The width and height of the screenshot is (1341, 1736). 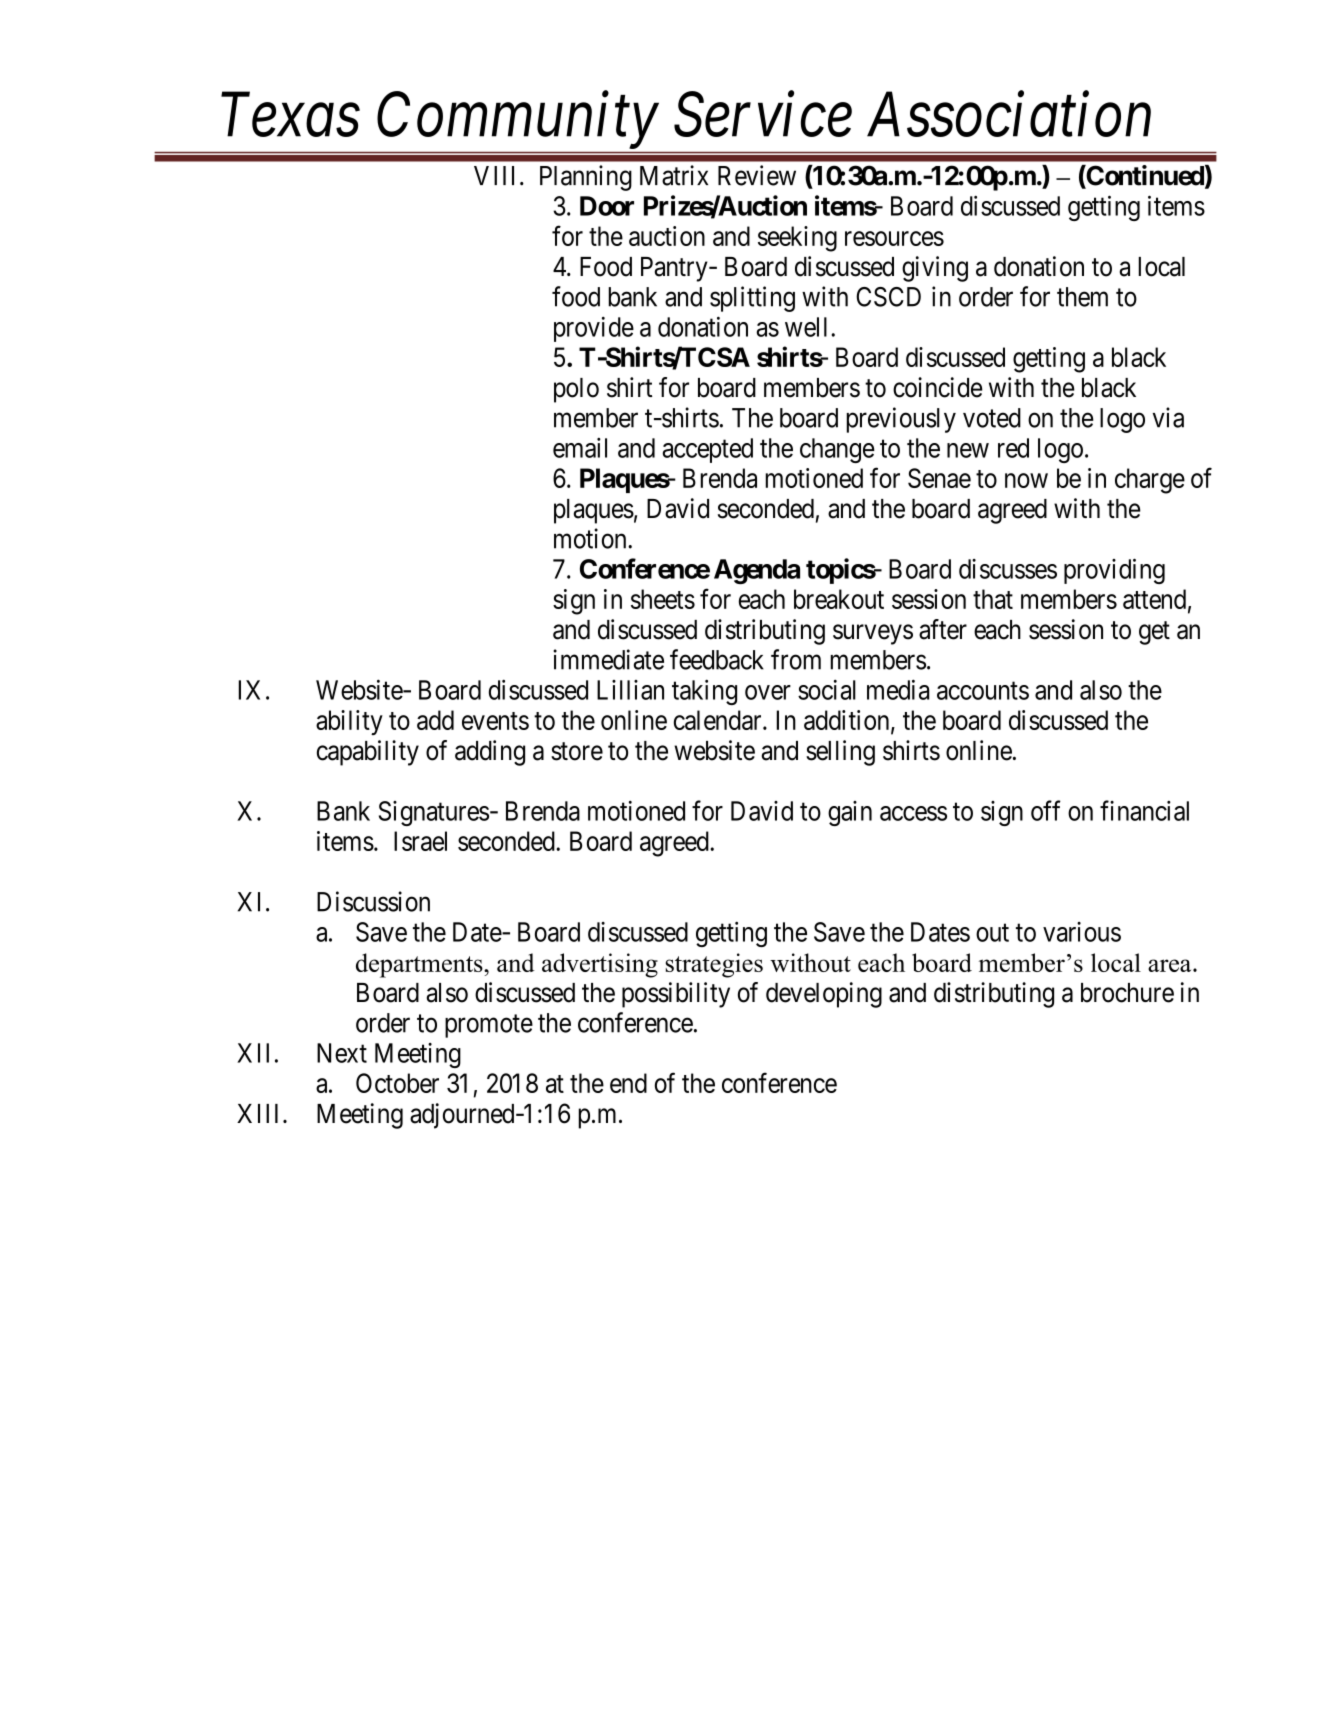 I want to click on Review, so click(x=757, y=175).
